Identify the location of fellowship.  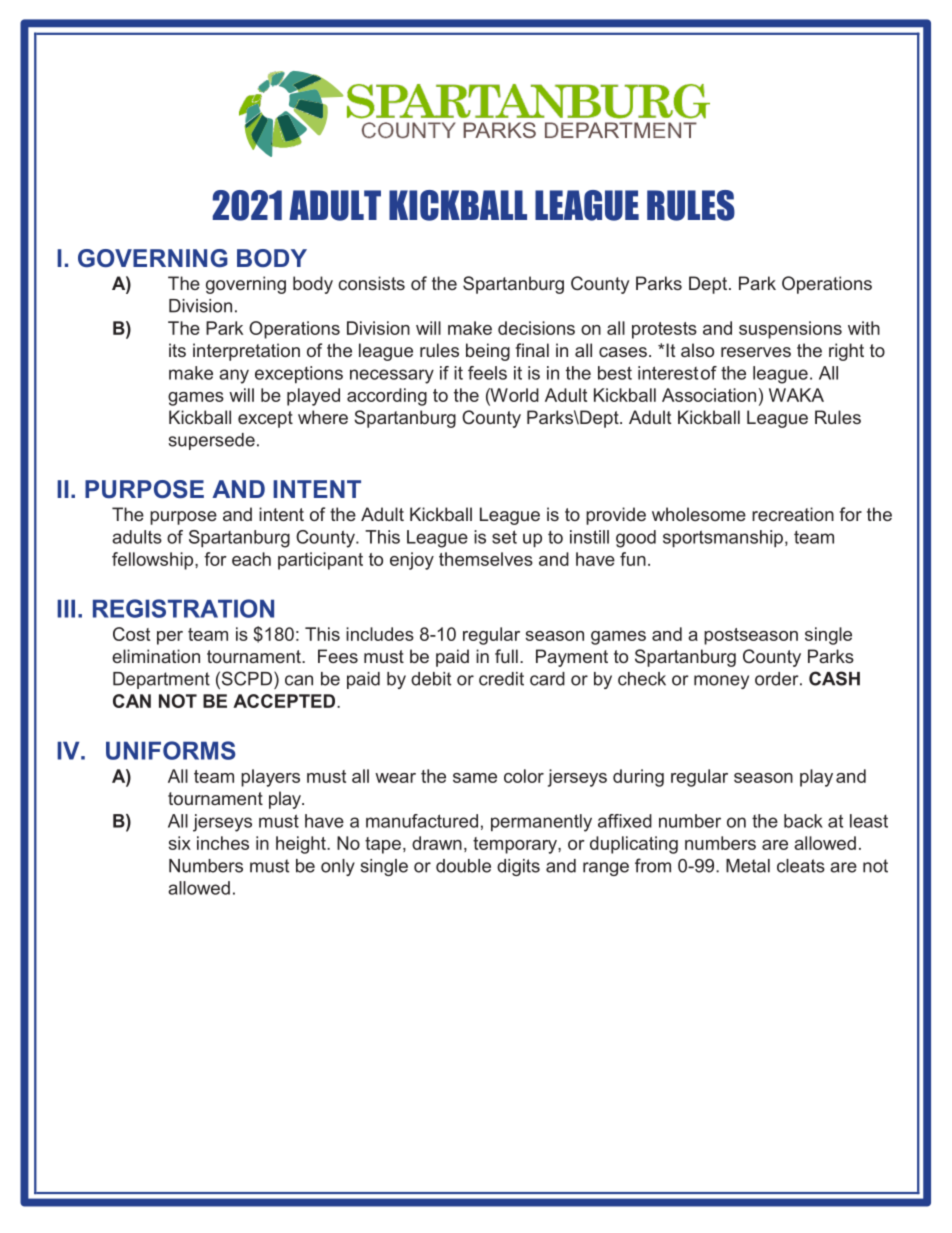
(154, 561).
